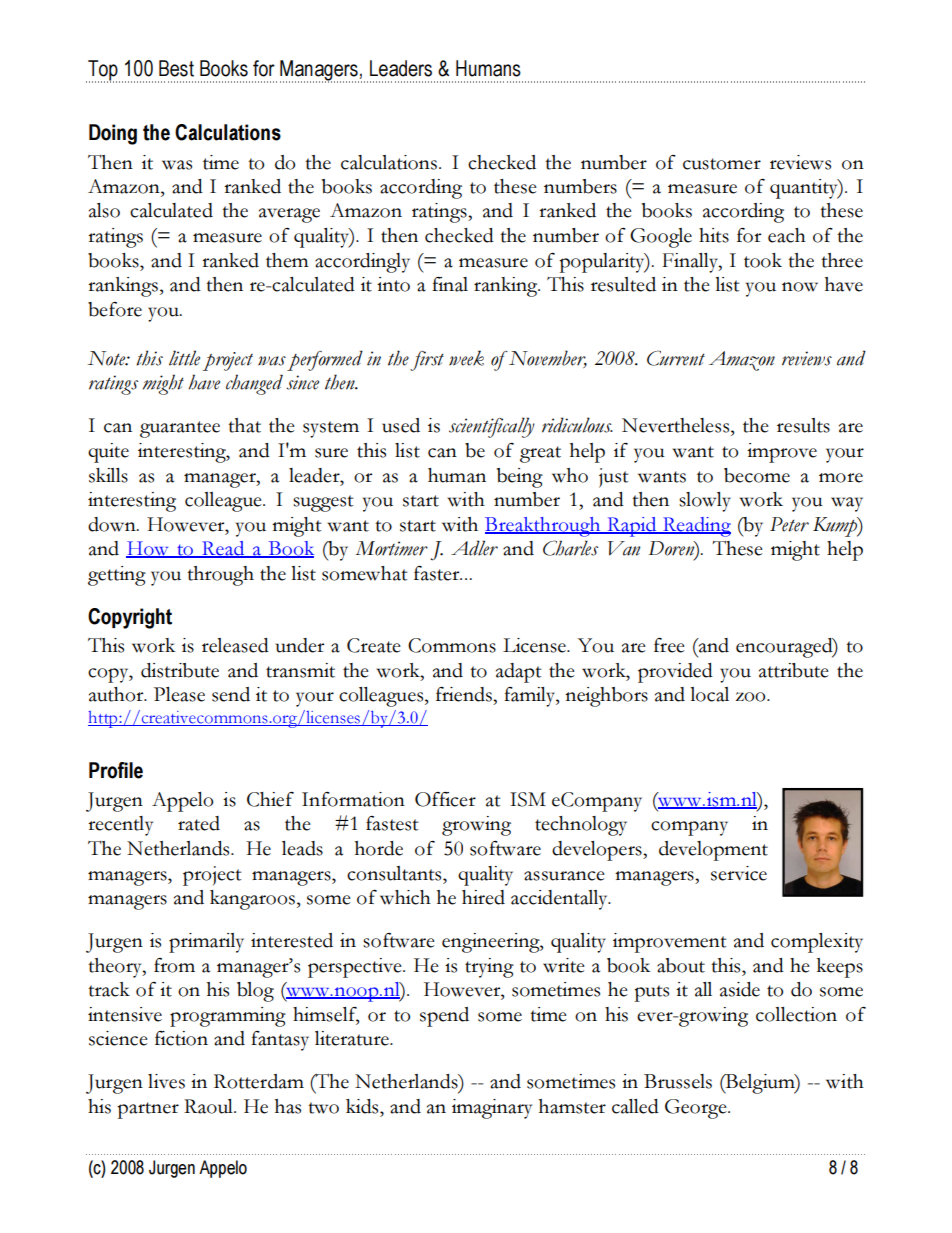 The image size is (952, 1233). What do you see at coordinates (166, 1081) in the screenshot?
I see `lives` at bounding box center [166, 1081].
